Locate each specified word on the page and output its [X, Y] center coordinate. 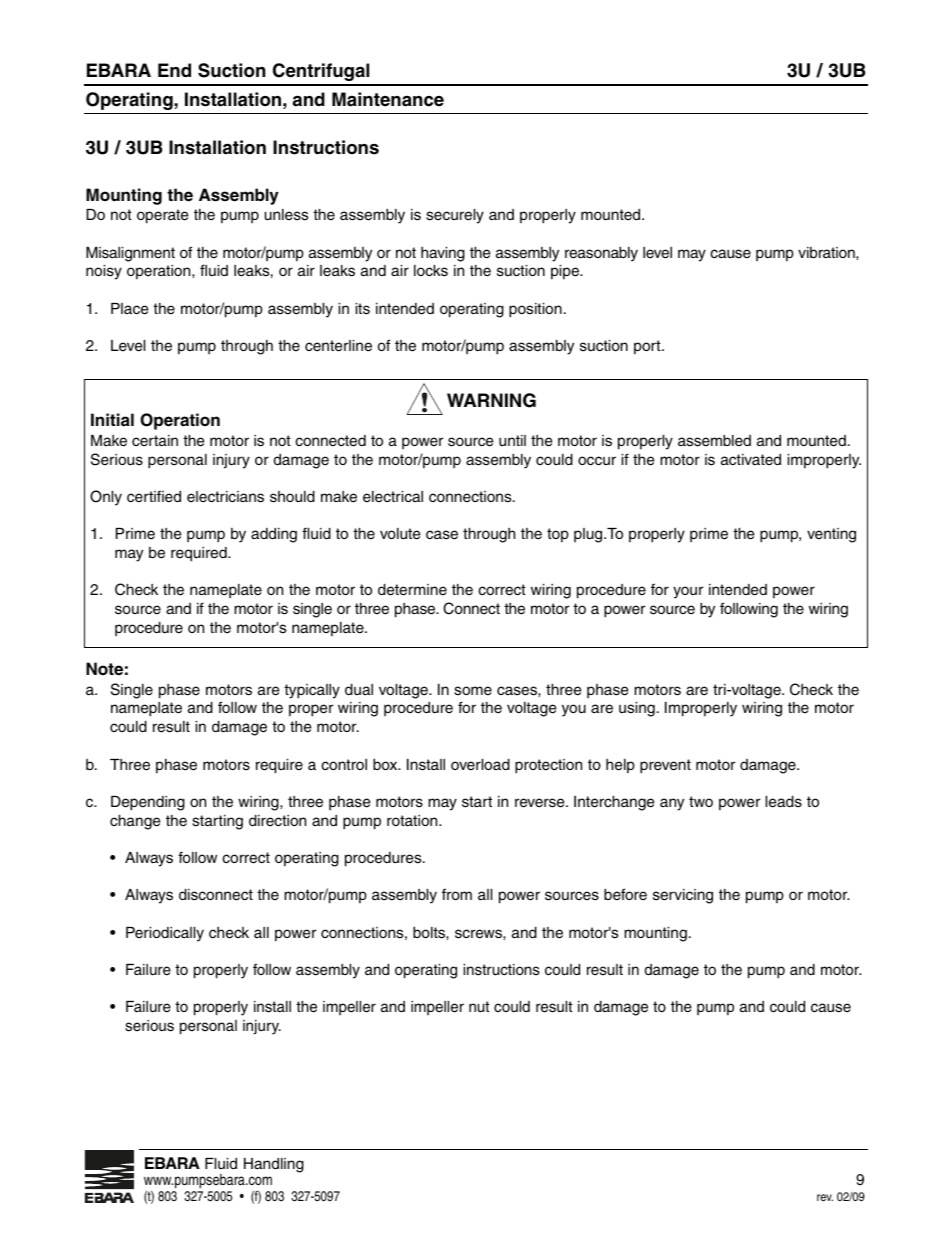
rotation [413, 820]
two [701, 801]
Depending [148, 803]
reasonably [601, 254]
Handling [274, 1165]
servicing [683, 896]
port [648, 347]
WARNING [491, 400]
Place [129, 309]
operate [162, 216]
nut [479, 1006]
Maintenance [388, 99]
